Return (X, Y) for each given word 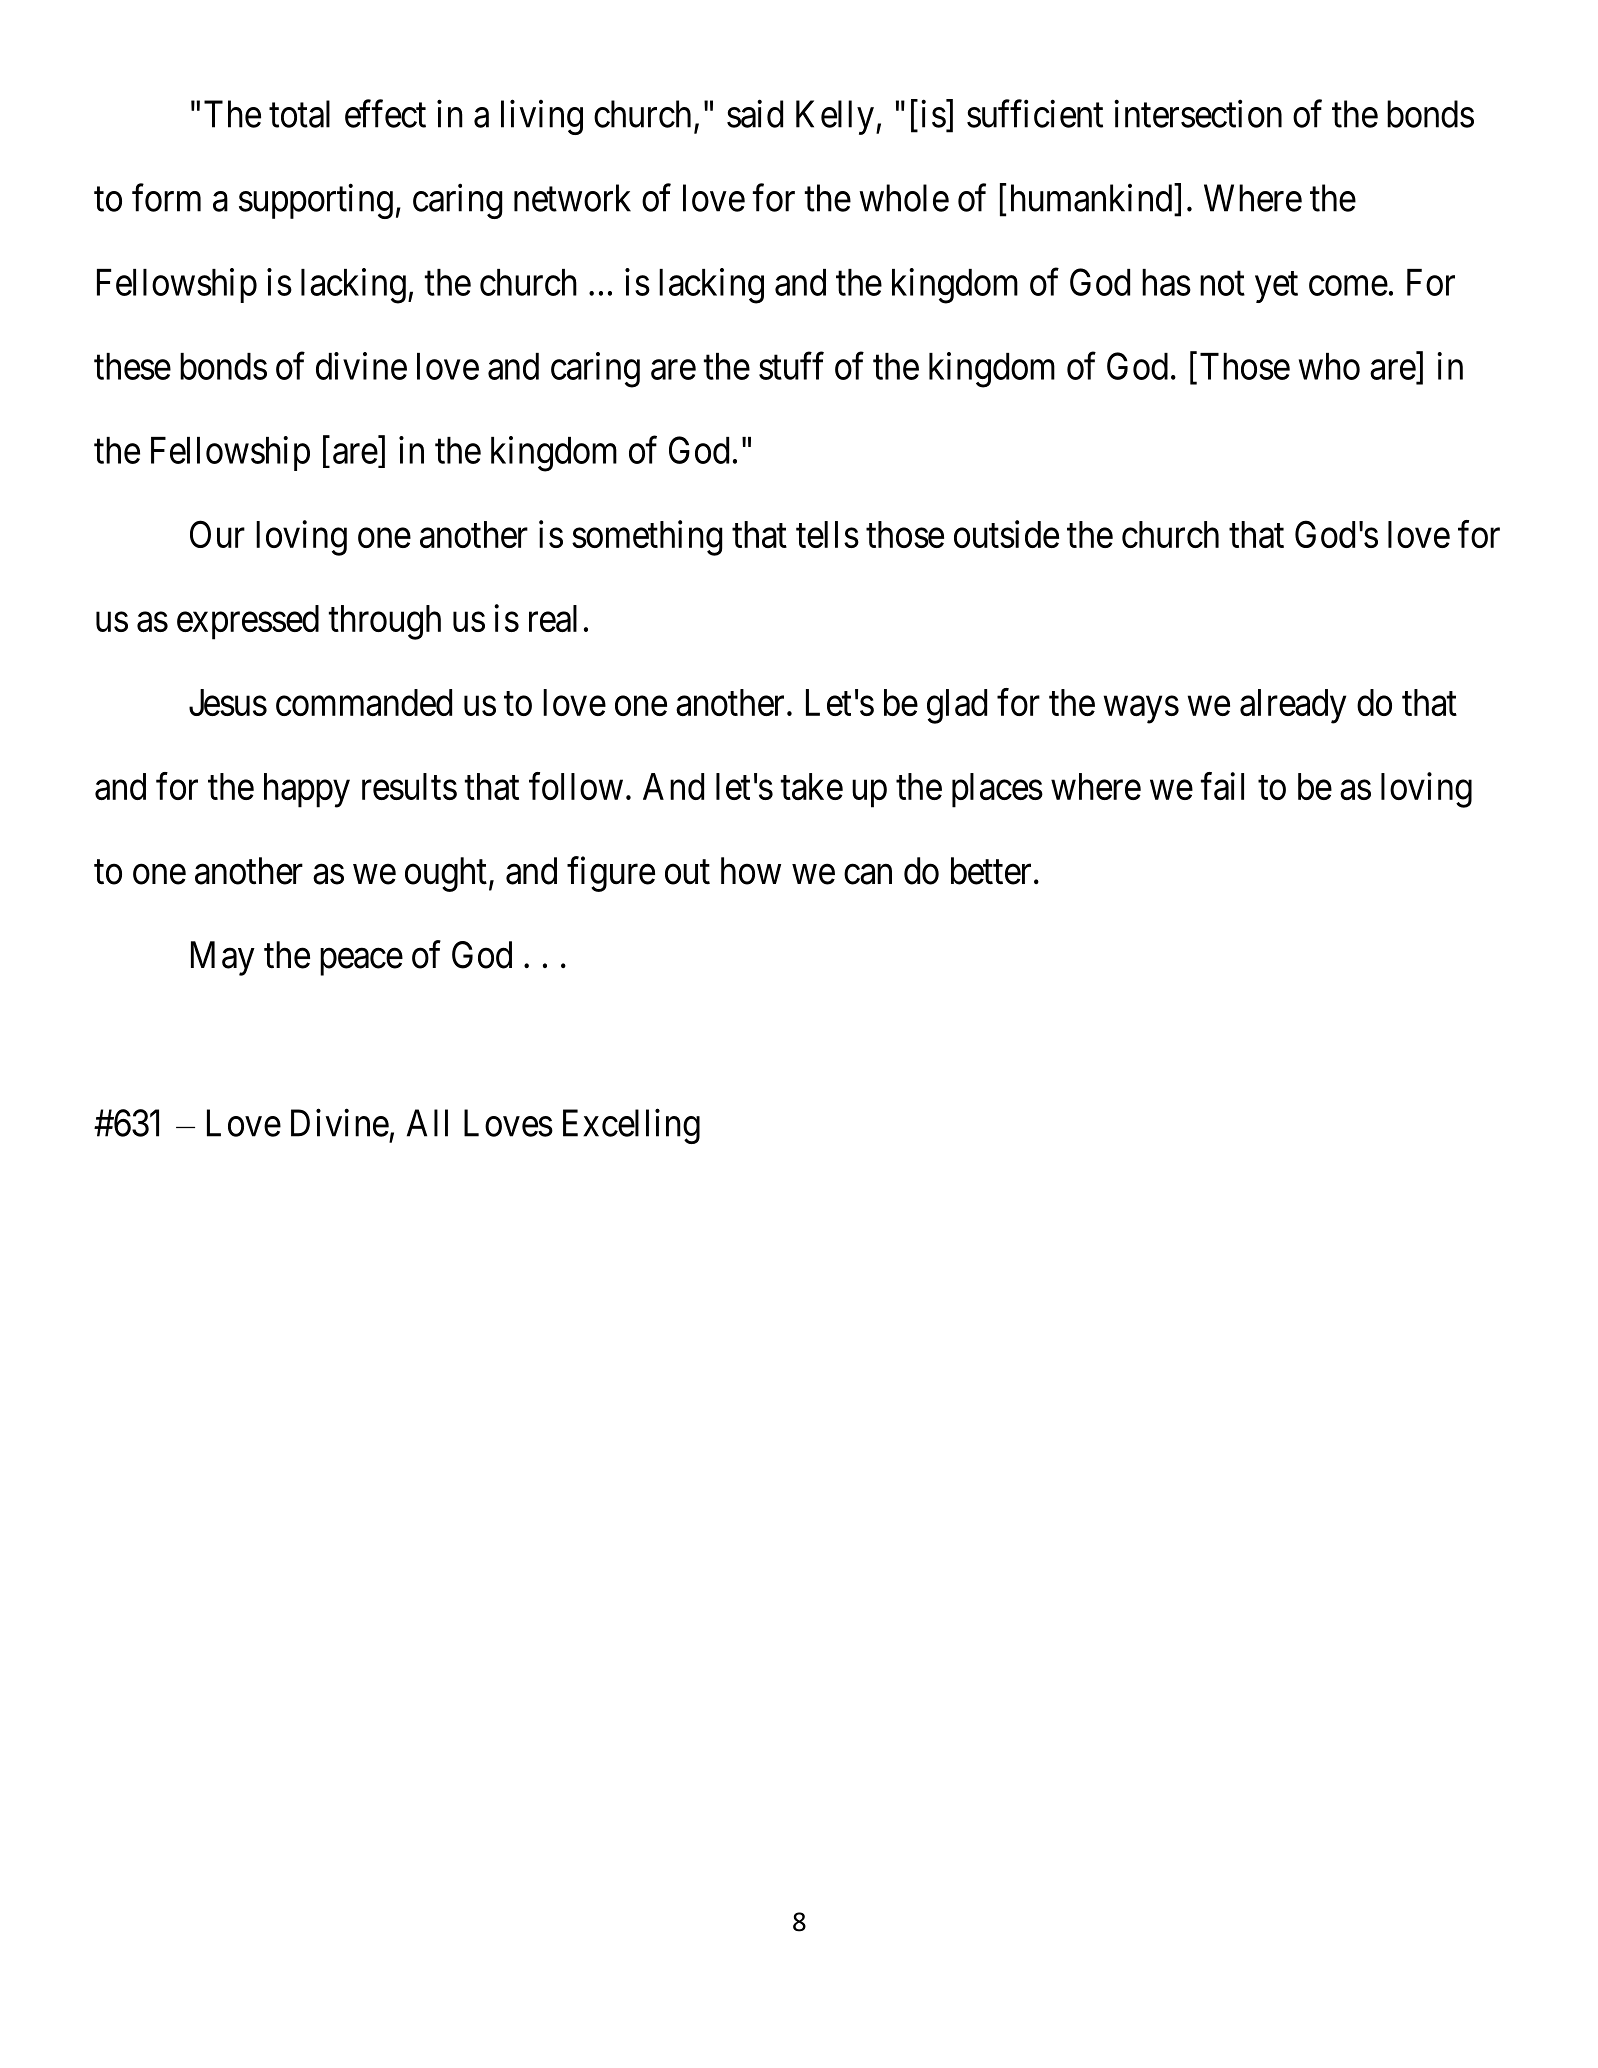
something (647, 538)
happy (307, 790)
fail (1222, 786)
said (755, 114)
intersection (1198, 114)
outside (1006, 534)
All (427, 1123)
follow (576, 786)
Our (217, 534)
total (299, 114)
